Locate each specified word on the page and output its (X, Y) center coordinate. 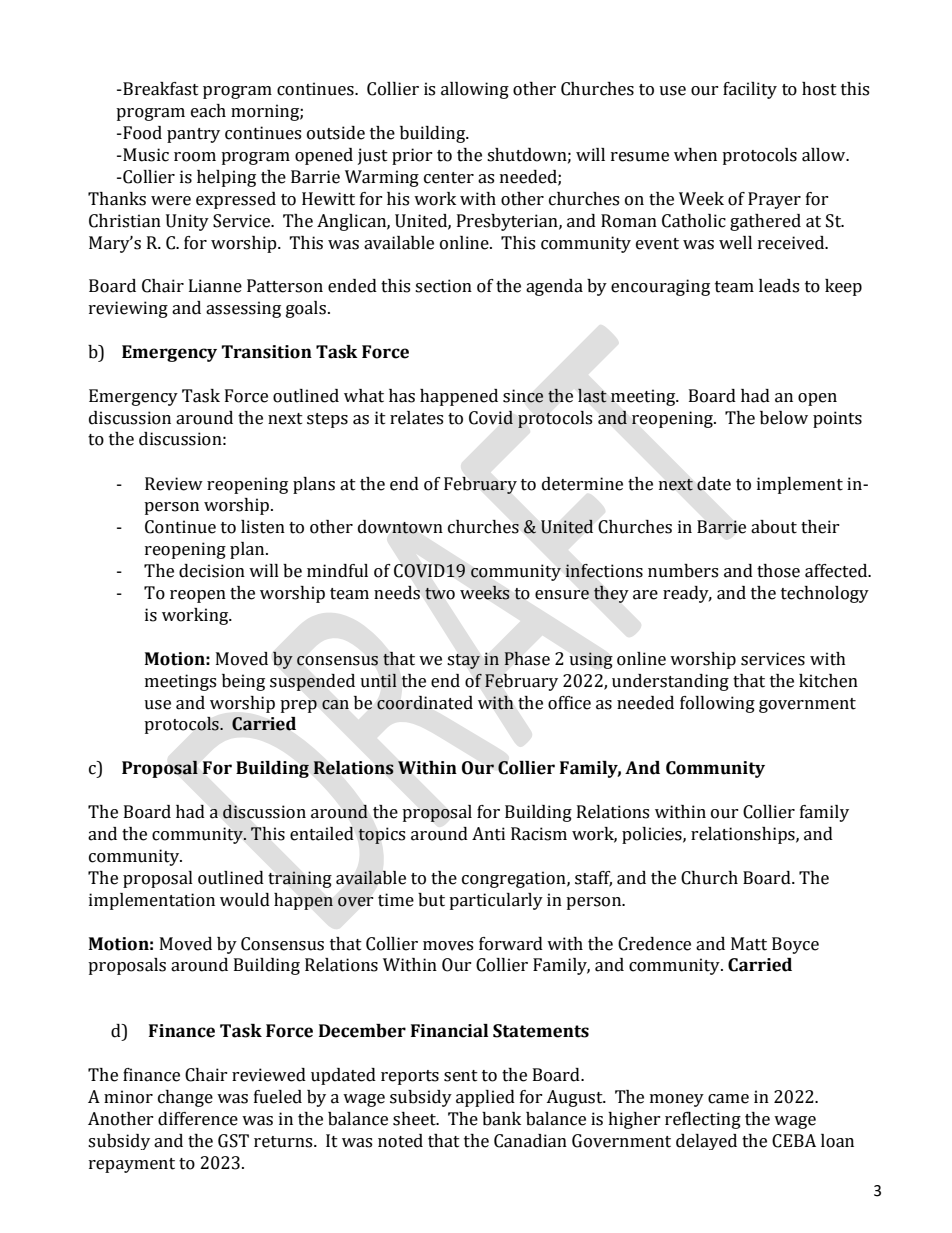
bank (501, 1119)
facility (750, 90)
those (778, 571)
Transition (266, 352)
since (523, 396)
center (449, 178)
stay (463, 661)
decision (212, 571)
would (245, 900)
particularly (496, 901)
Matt (749, 944)
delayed (706, 1142)
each (208, 111)
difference (198, 1119)
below (784, 418)
